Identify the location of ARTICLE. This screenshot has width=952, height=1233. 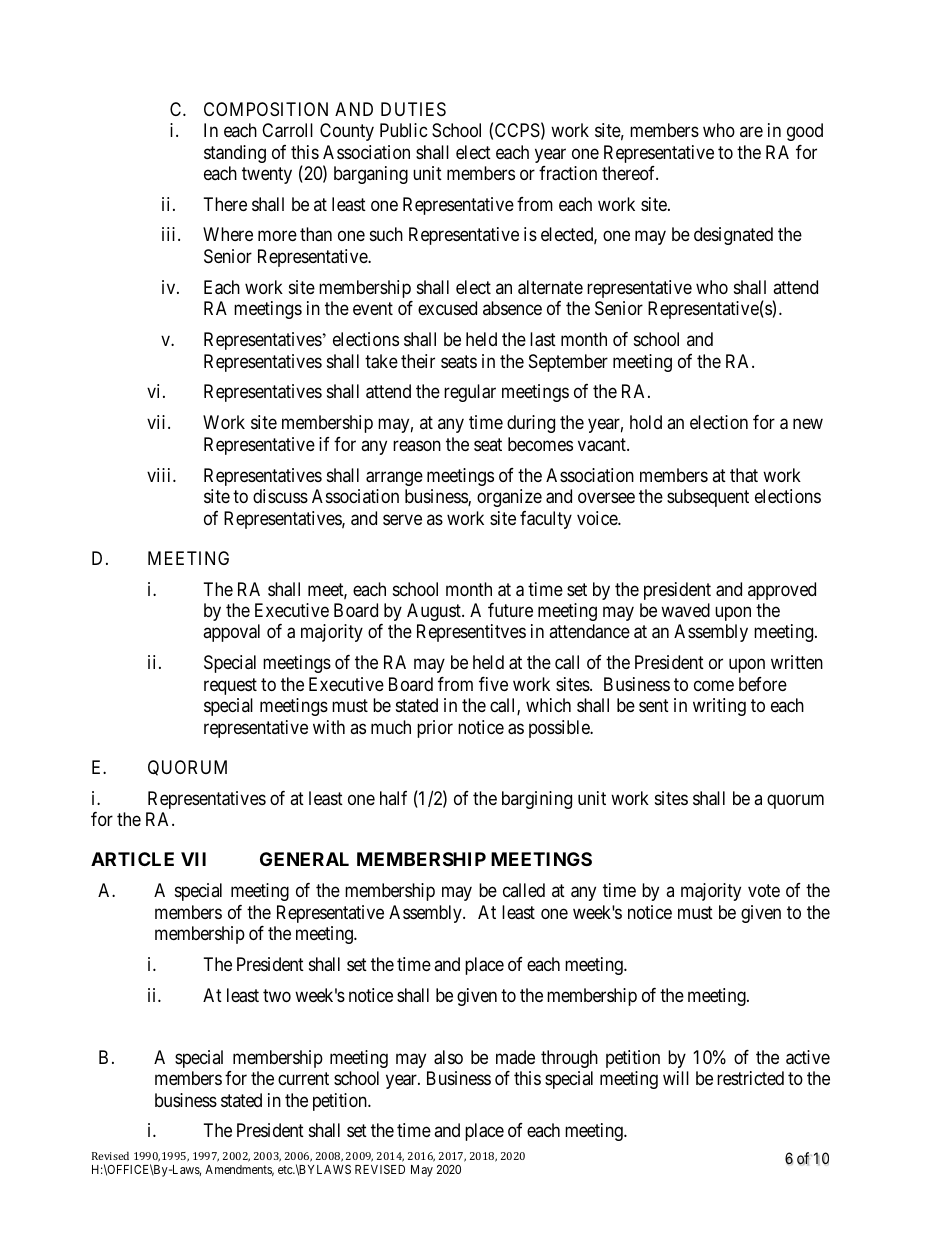
(132, 859).
